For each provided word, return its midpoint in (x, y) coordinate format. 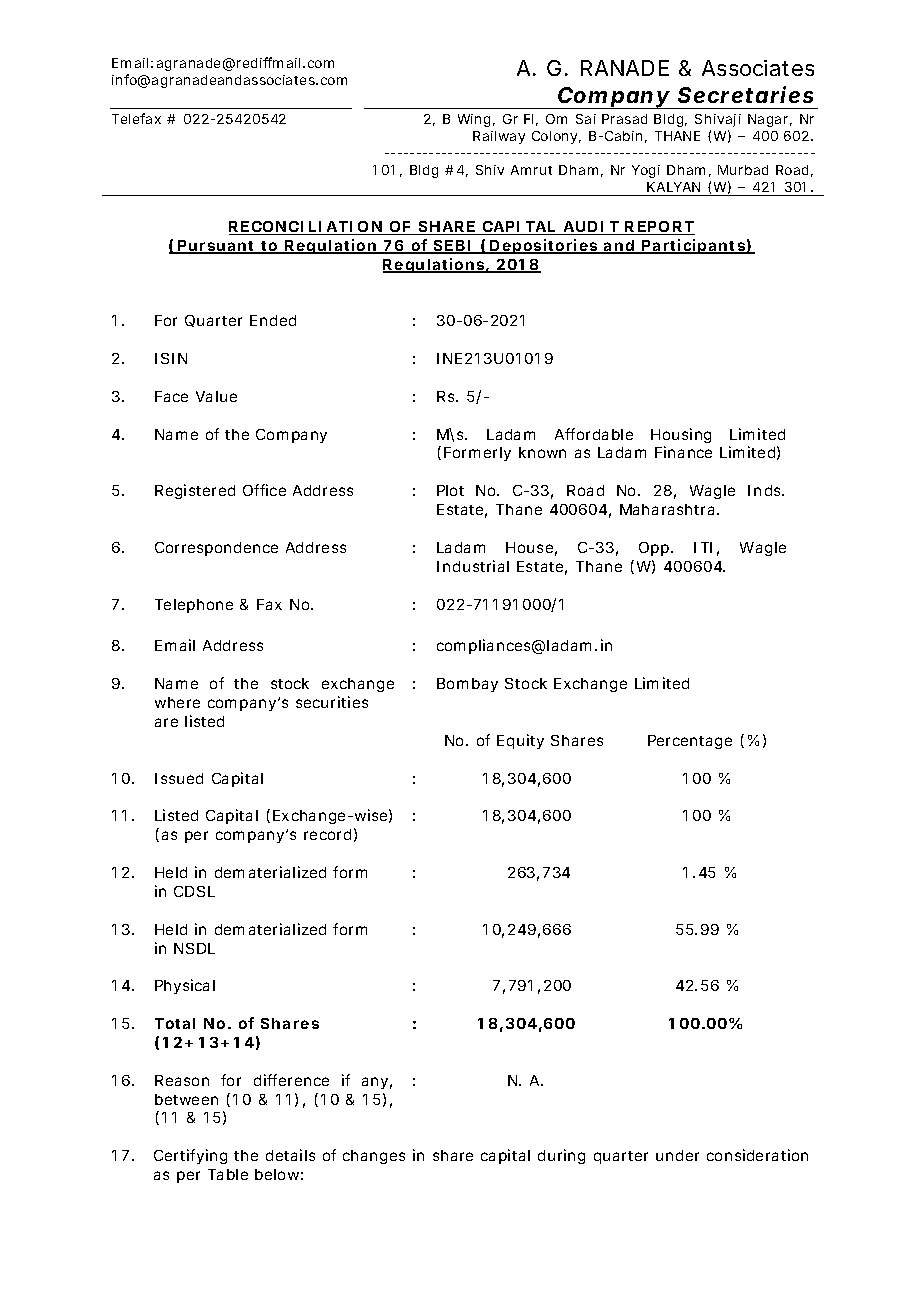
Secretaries (745, 94)
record (327, 834)
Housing (681, 435)
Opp (654, 549)
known (542, 452)
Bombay (467, 685)
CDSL (194, 891)
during (561, 1156)
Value (216, 396)
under (677, 1155)
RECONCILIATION (306, 228)
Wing (474, 120)
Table (228, 1174)
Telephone (194, 606)
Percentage (690, 742)
